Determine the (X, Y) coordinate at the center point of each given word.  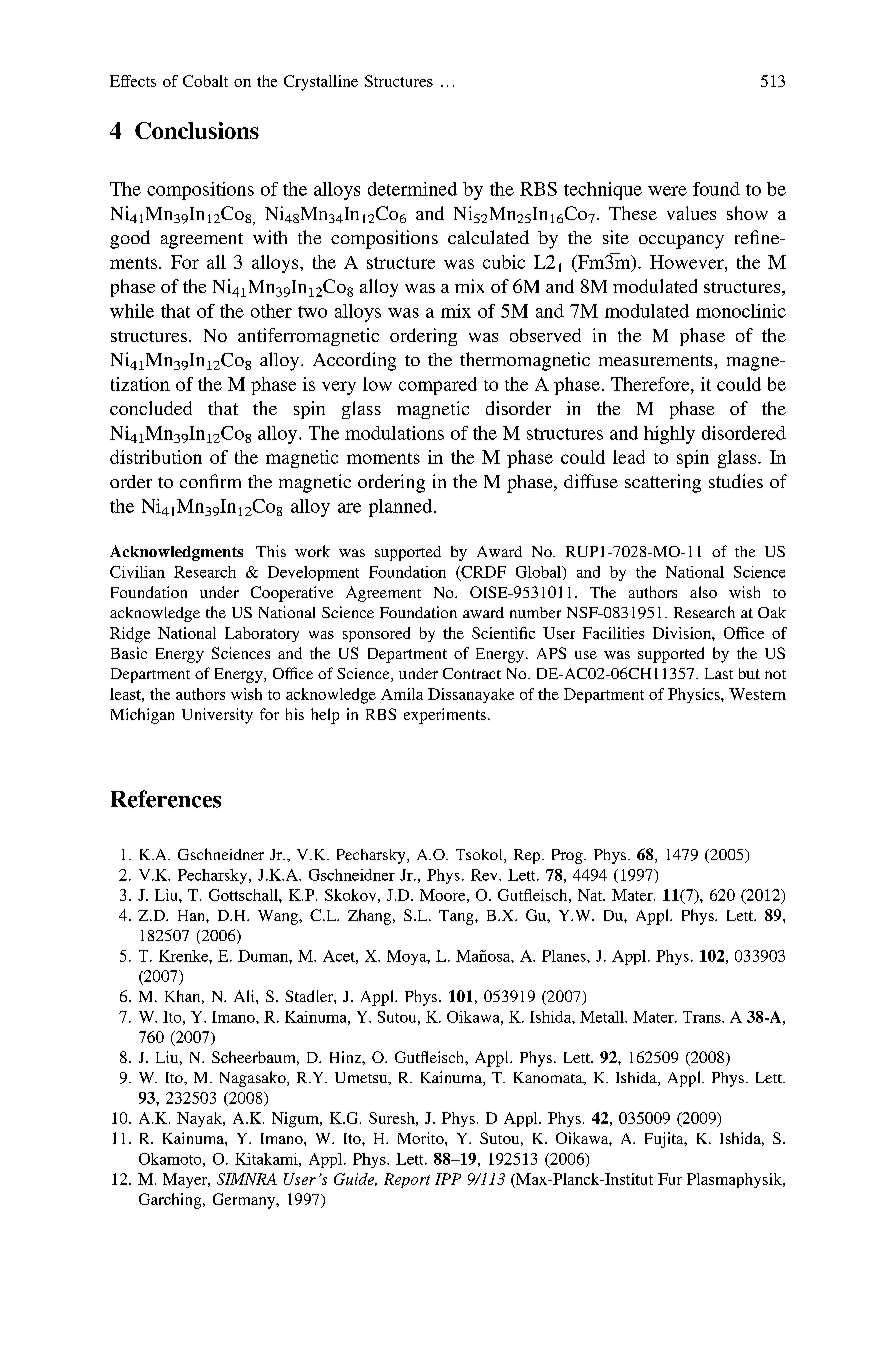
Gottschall (244, 895)
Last (719, 673)
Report (407, 1180)
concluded (151, 408)
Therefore (651, 384)
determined (412, 189)
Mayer (186, 1180)
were (667, 191)
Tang (457, 917)
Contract (472, 673)
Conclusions (197, 130)
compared (438, 386)
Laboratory (262, 634)
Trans (703, 1017)
